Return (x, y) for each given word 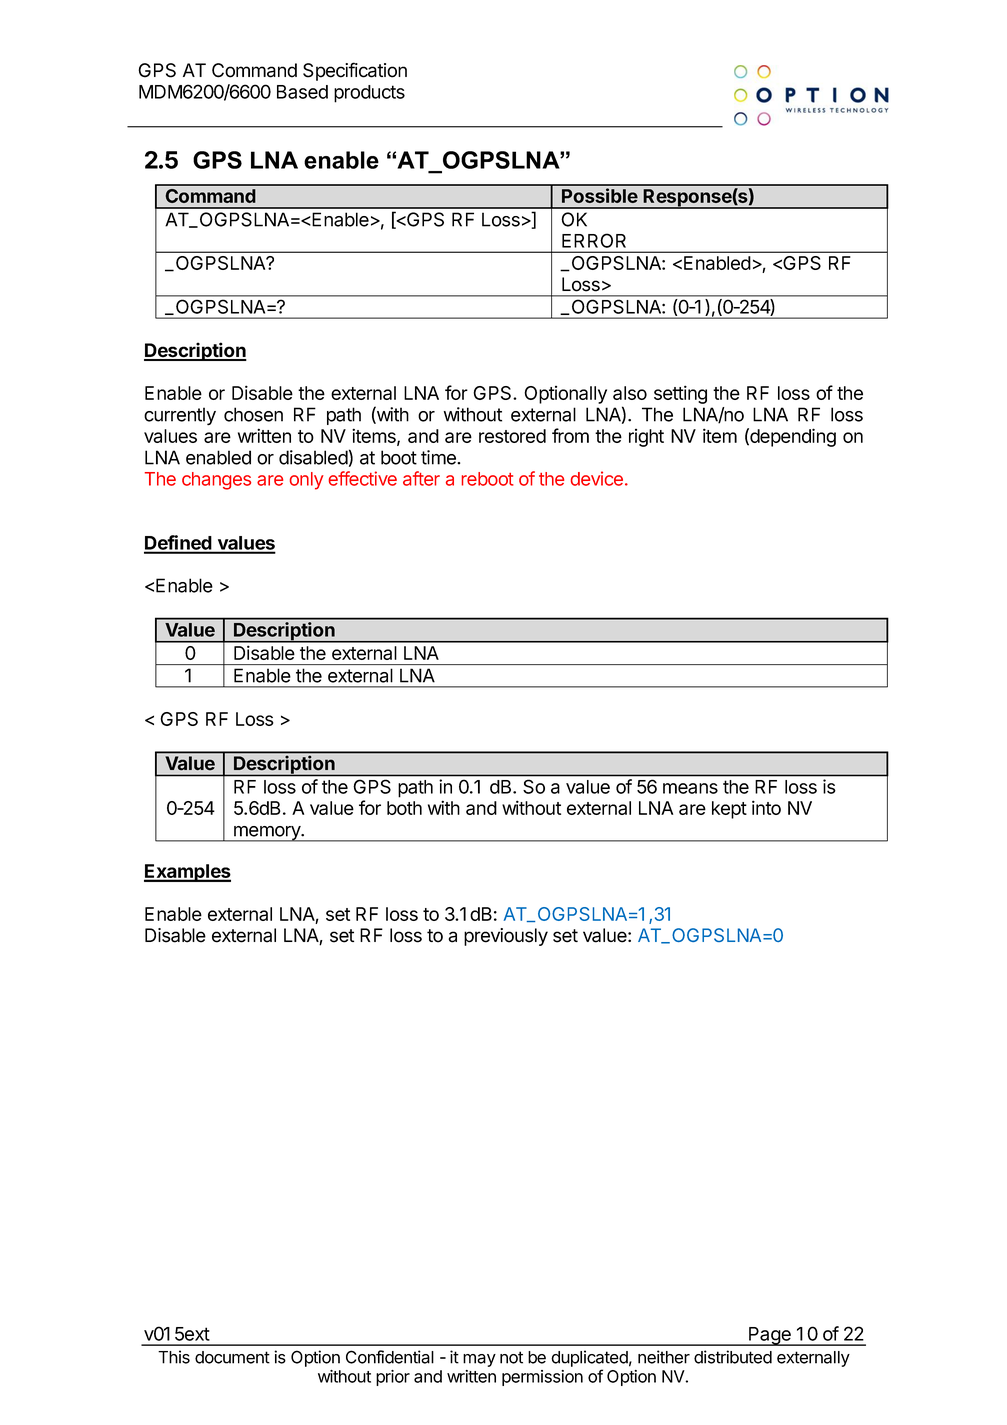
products (369, 94)
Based (302, 92)
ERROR (594, 240)
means (690, 788)
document (232, 1357)
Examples (187, 873)
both (404, 808)
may (479, 1360)
